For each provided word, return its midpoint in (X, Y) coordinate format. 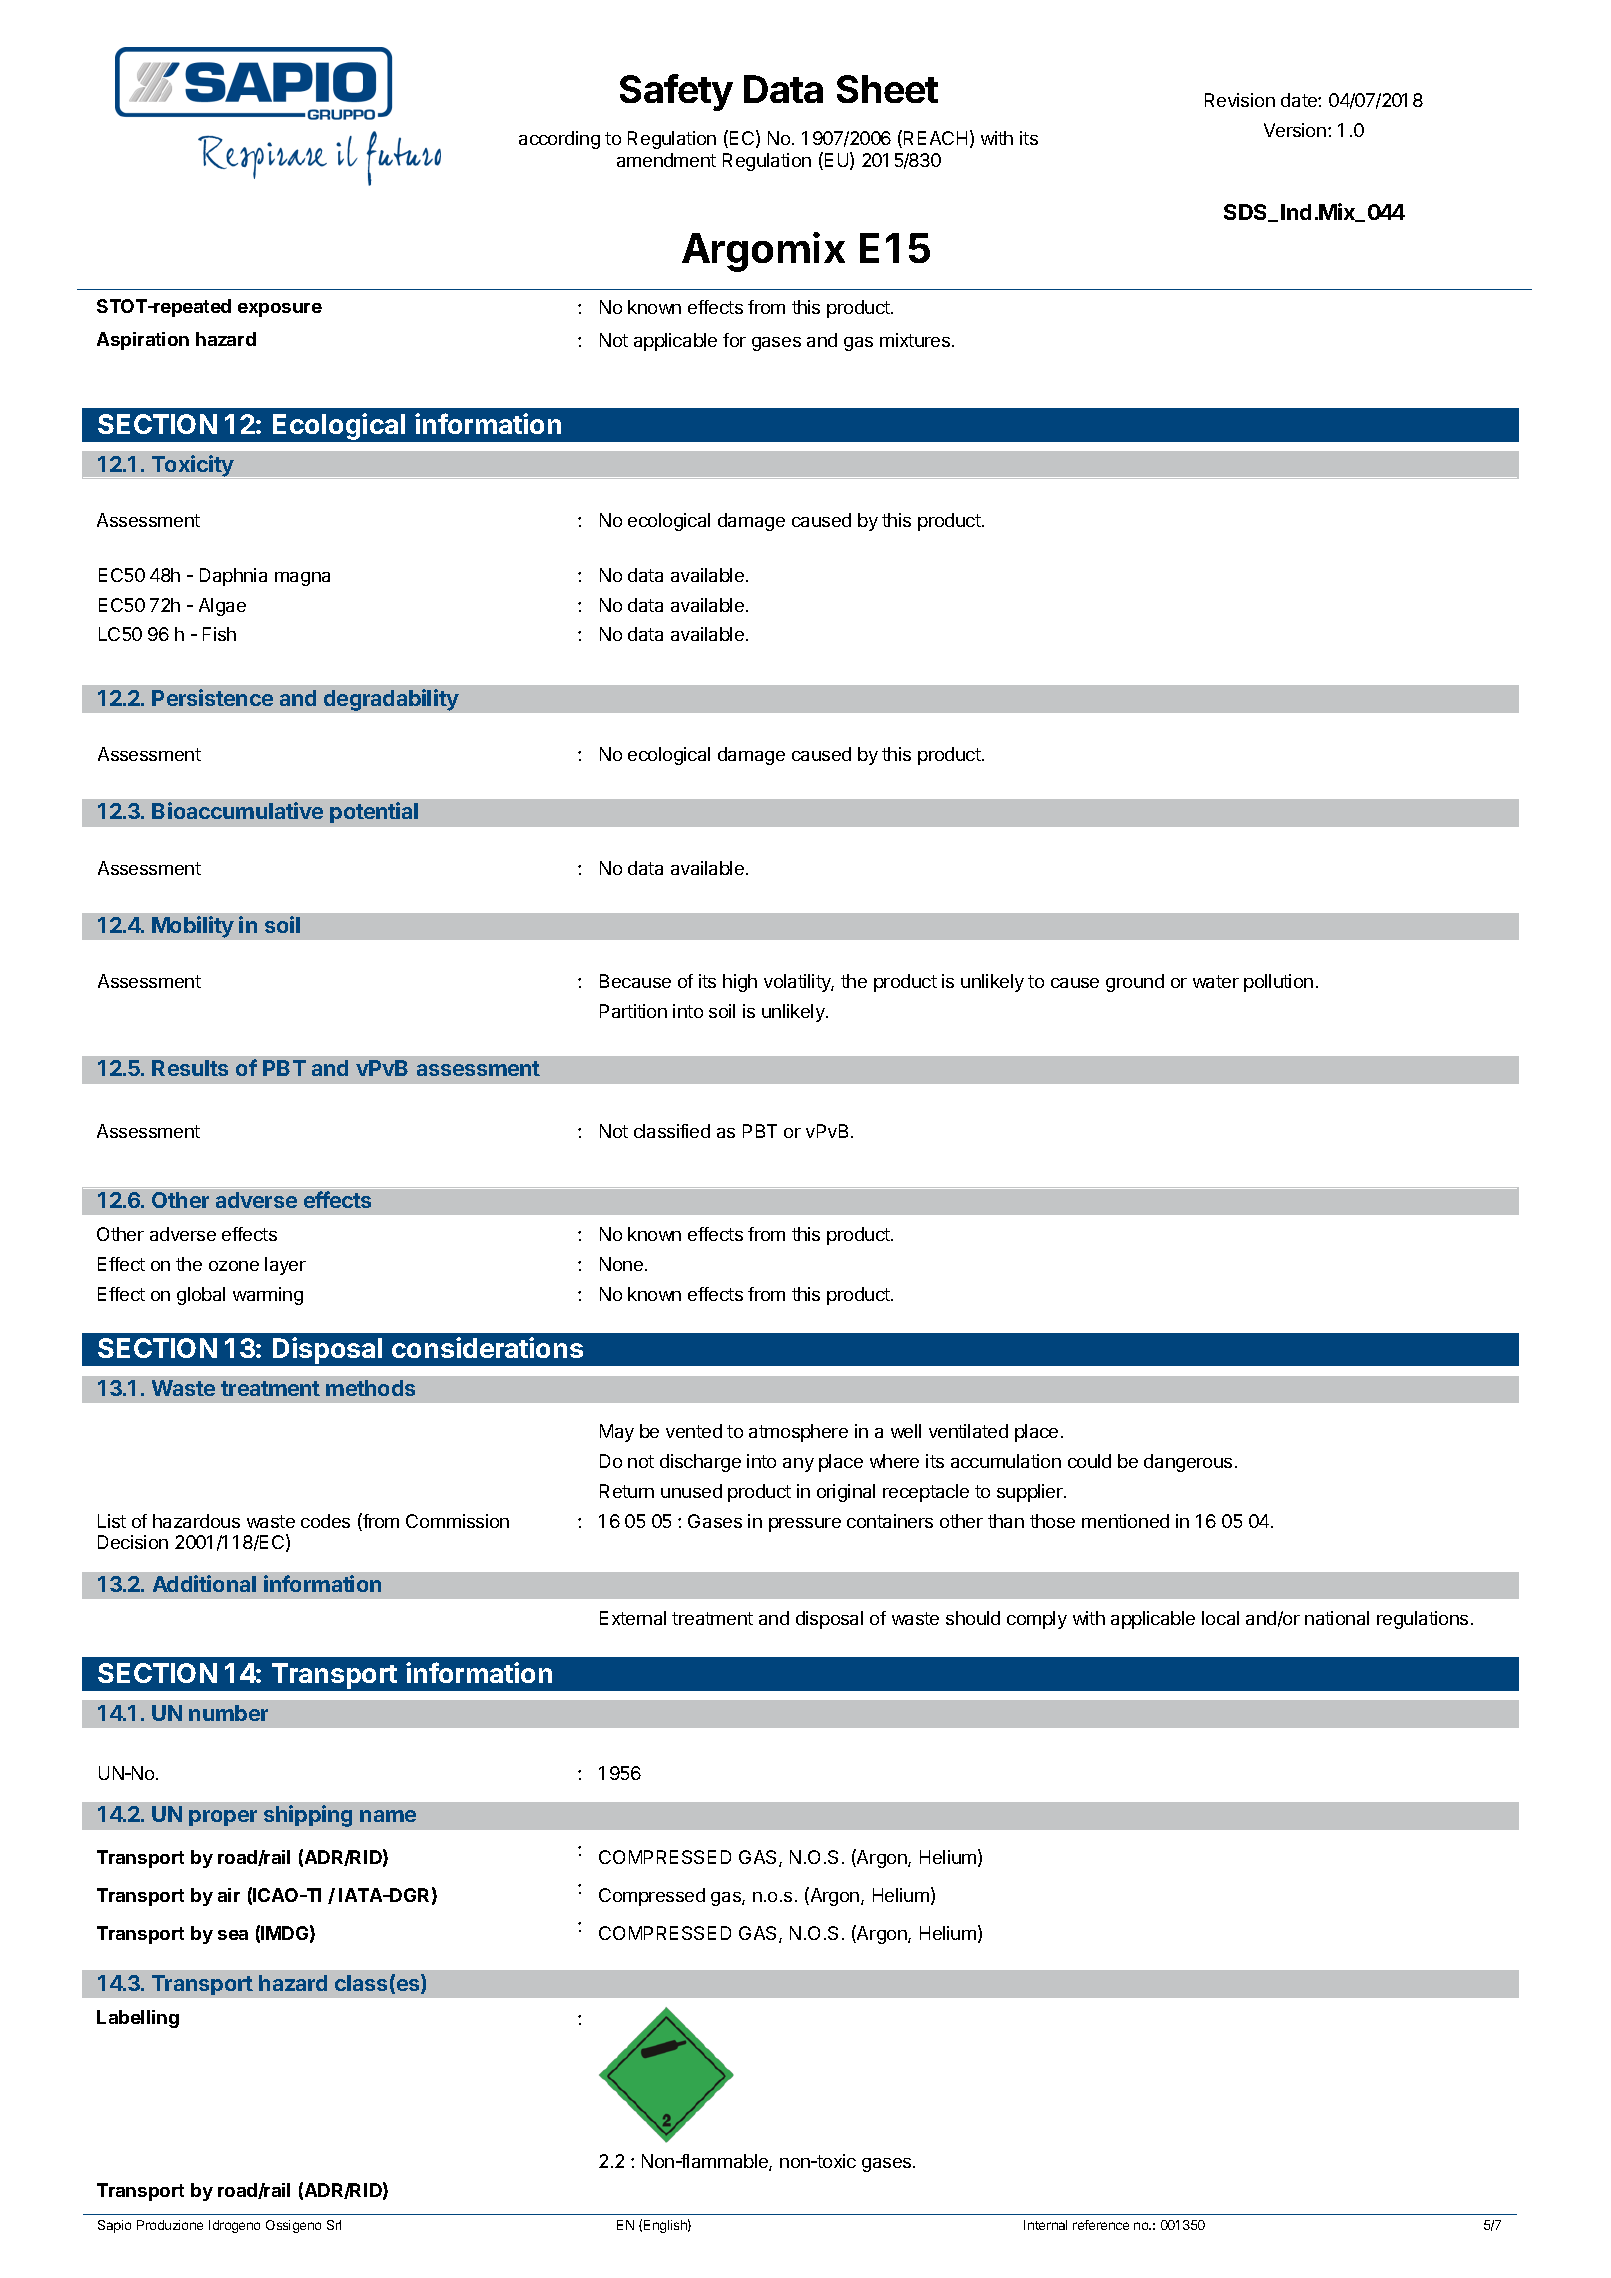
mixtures (916, 340)
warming (268, 1296)
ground (1135, 983)
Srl (334, 2225)
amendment (666, 160)
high (740, 983)
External (633, 1618)
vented (694, 1431)
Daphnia (233, 577)
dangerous (1188, 1463)
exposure (280, 310)
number (228, 1713)
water (1216, 981)
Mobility (193, 927)
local (1220, 1618)
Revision (1240, 100)
